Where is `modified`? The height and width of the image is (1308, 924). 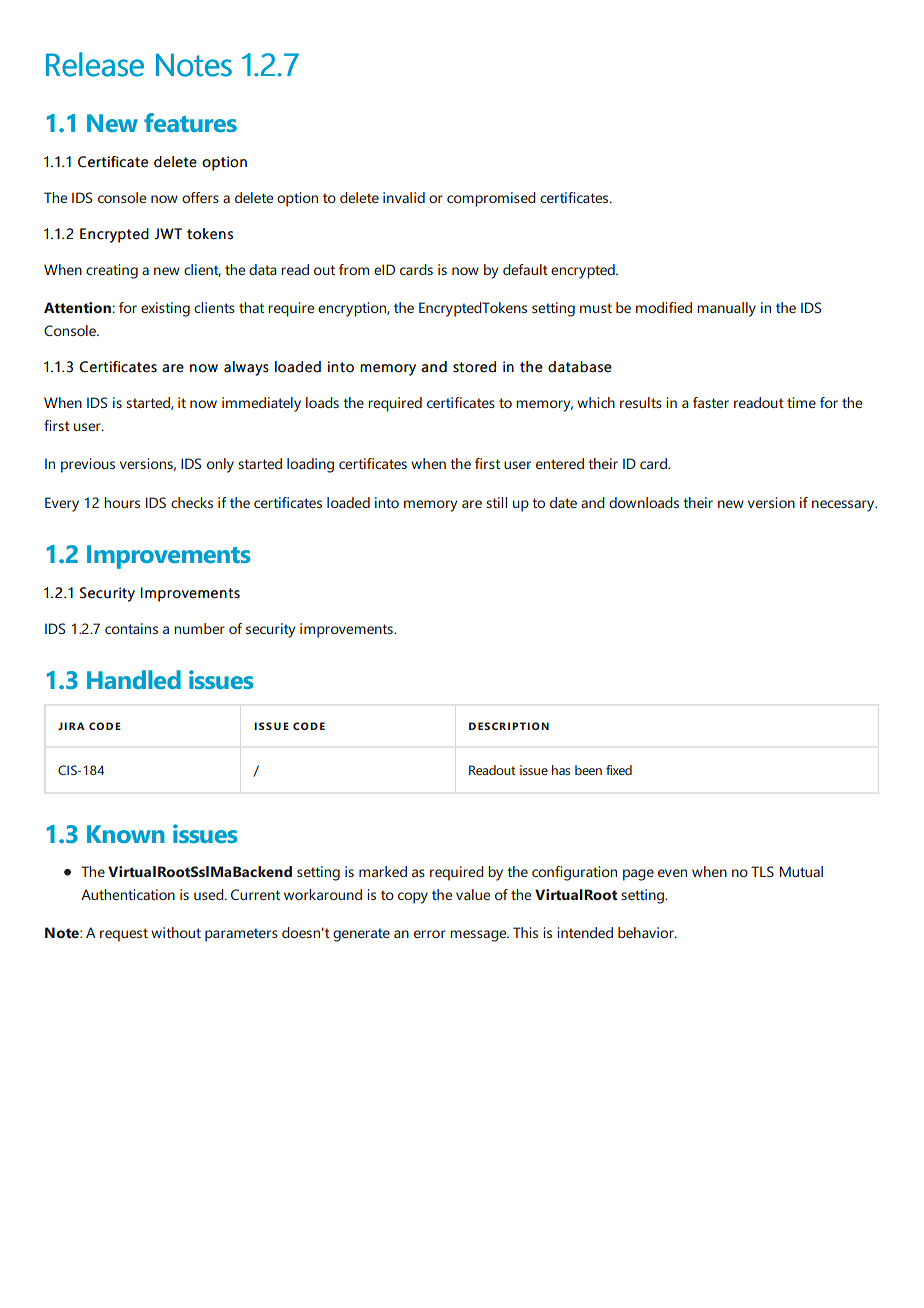 modified is located at coordinates (664, 307).
